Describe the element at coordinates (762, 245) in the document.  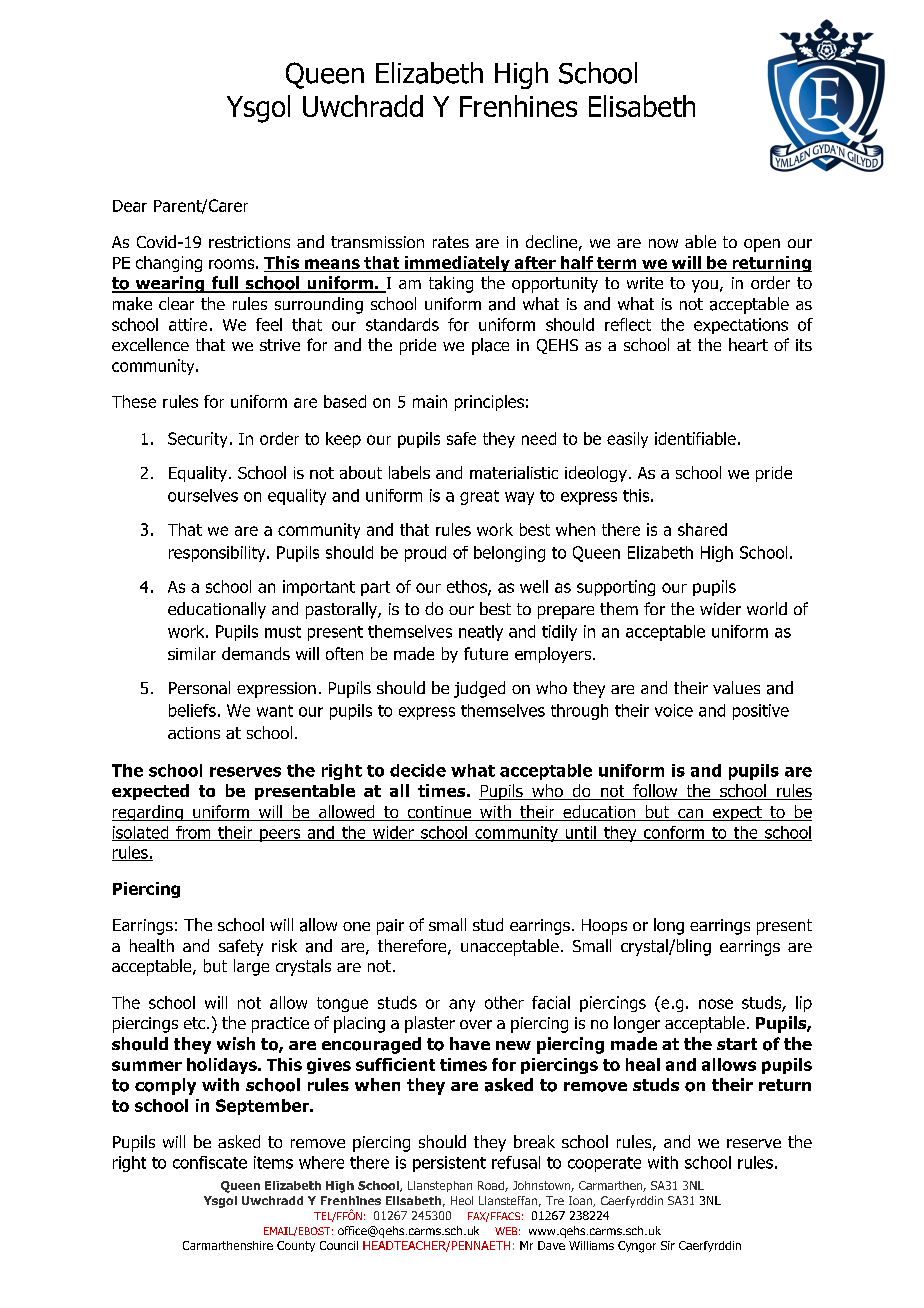
I see `open` at that location.
